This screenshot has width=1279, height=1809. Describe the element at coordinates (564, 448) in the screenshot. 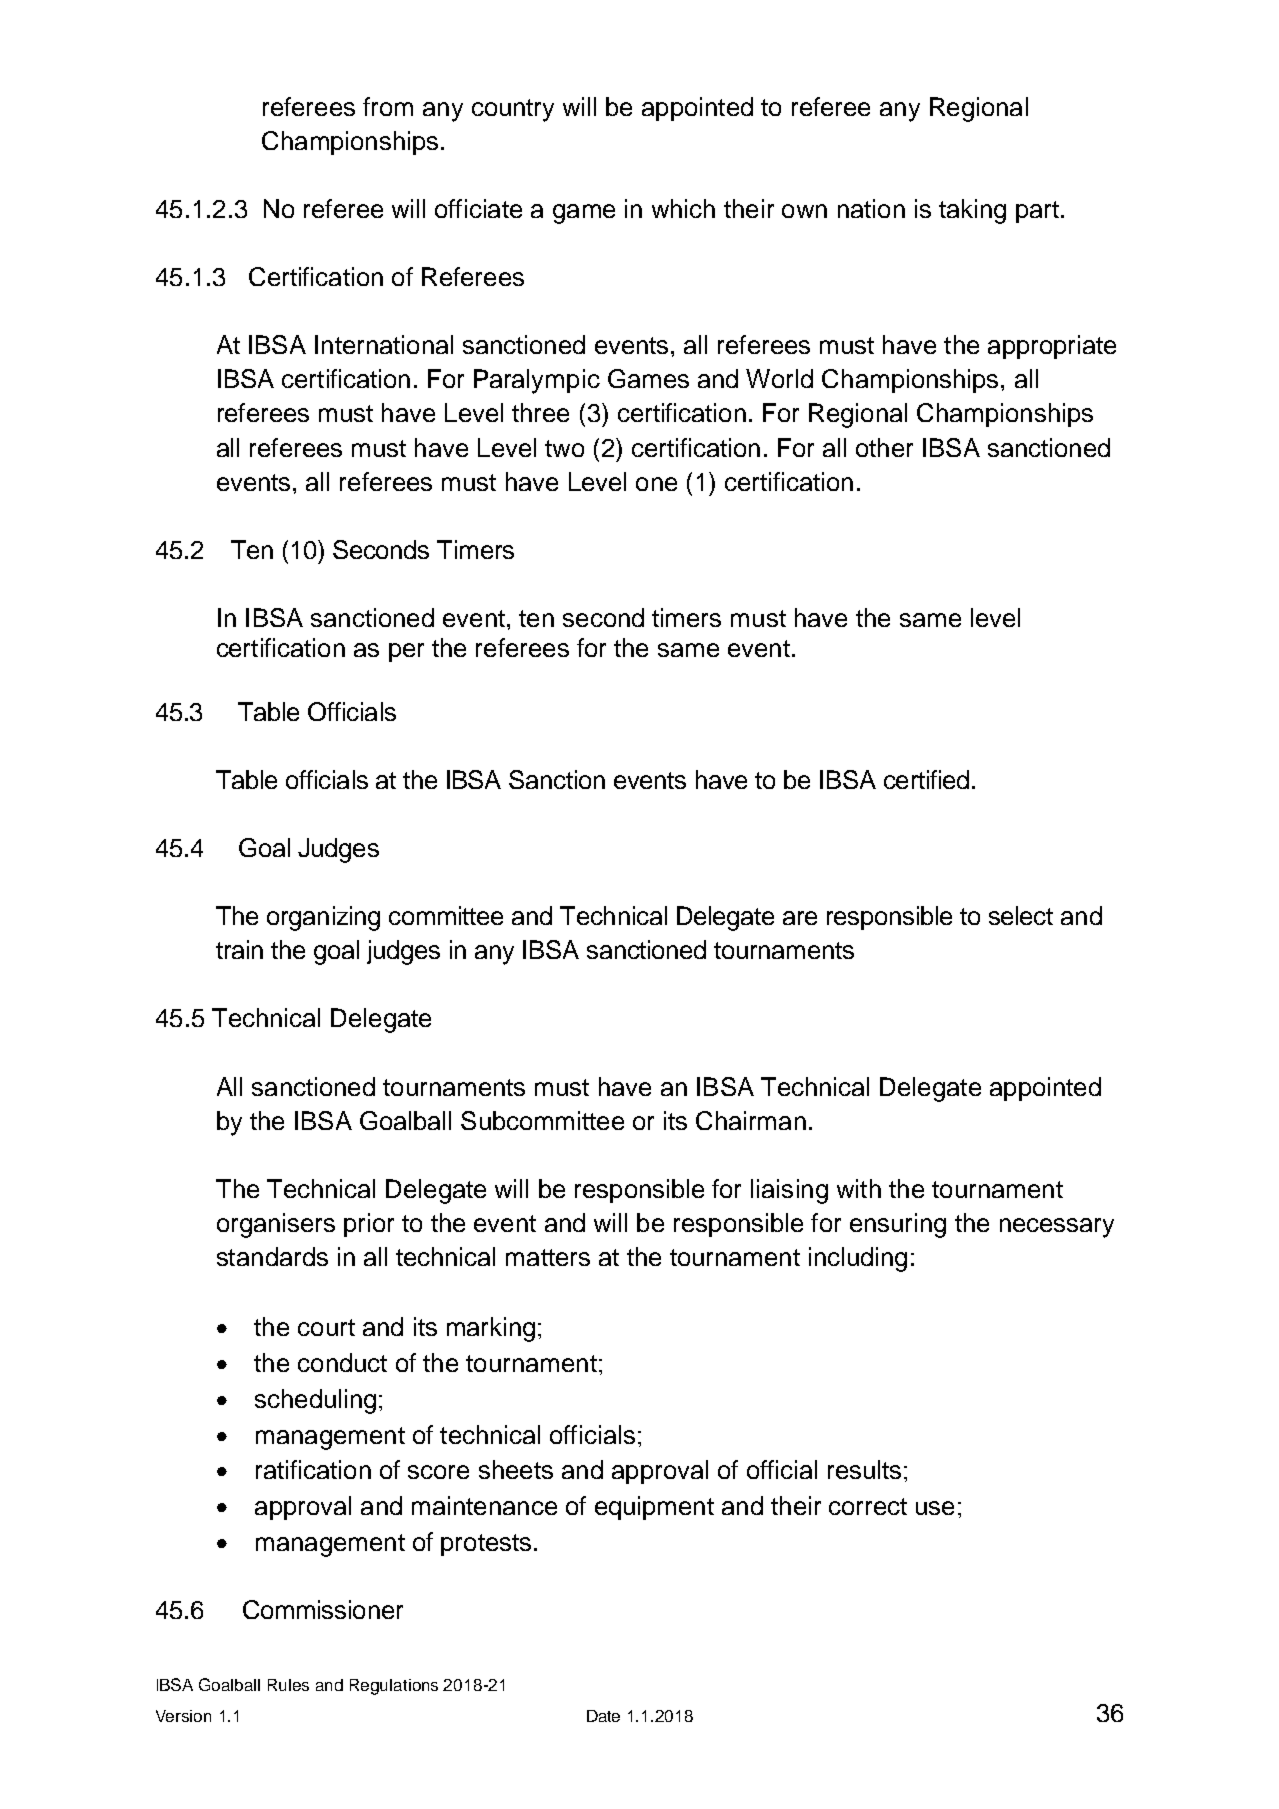

I see `two` at that location.
